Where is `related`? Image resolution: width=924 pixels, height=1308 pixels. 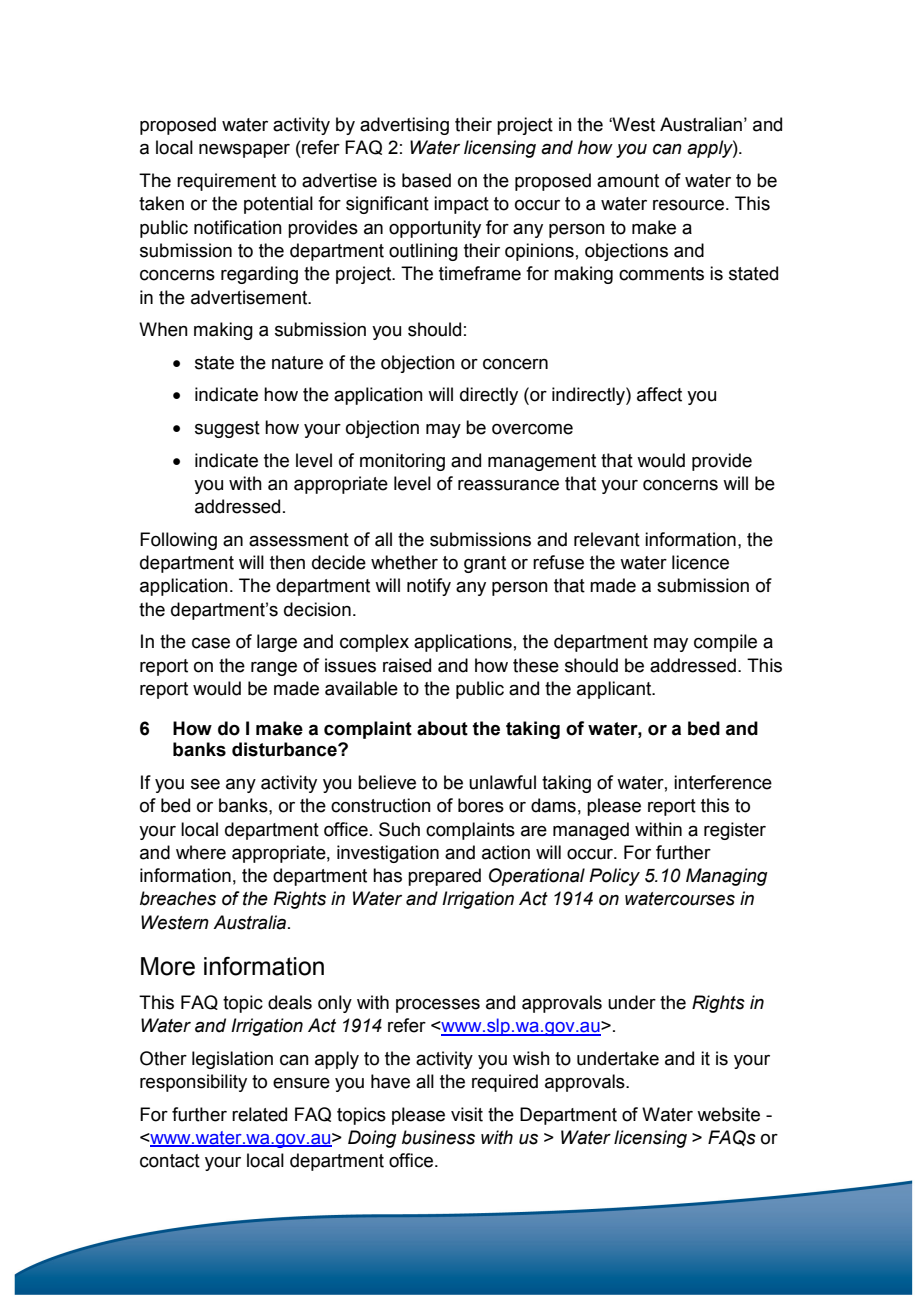 related is located at coordinates (259, 1114).
